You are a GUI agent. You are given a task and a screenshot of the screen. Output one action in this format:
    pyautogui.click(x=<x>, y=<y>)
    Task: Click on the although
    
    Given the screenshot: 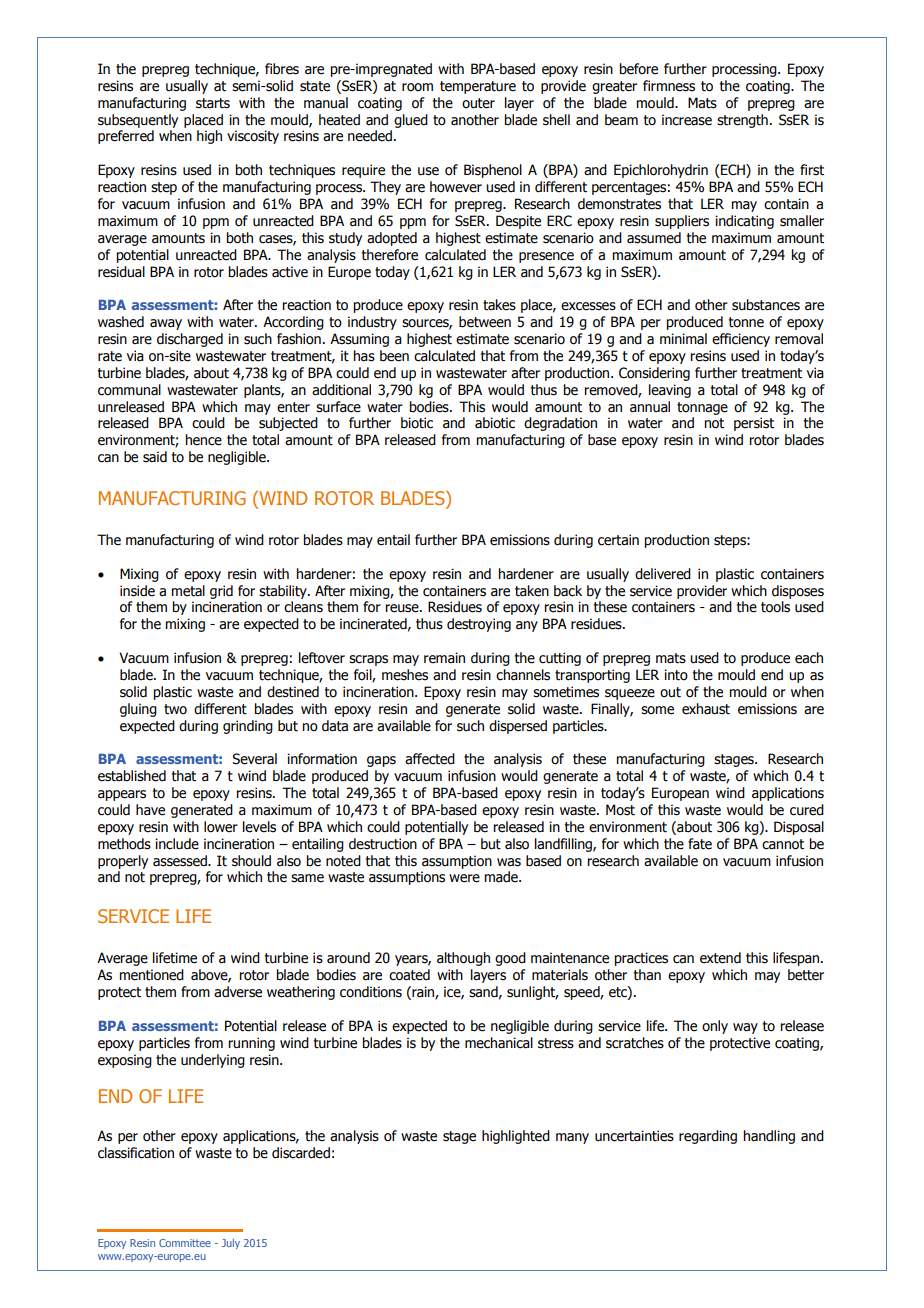 What is the action you would take?
    pyautogui.click(x=463, y=959)
